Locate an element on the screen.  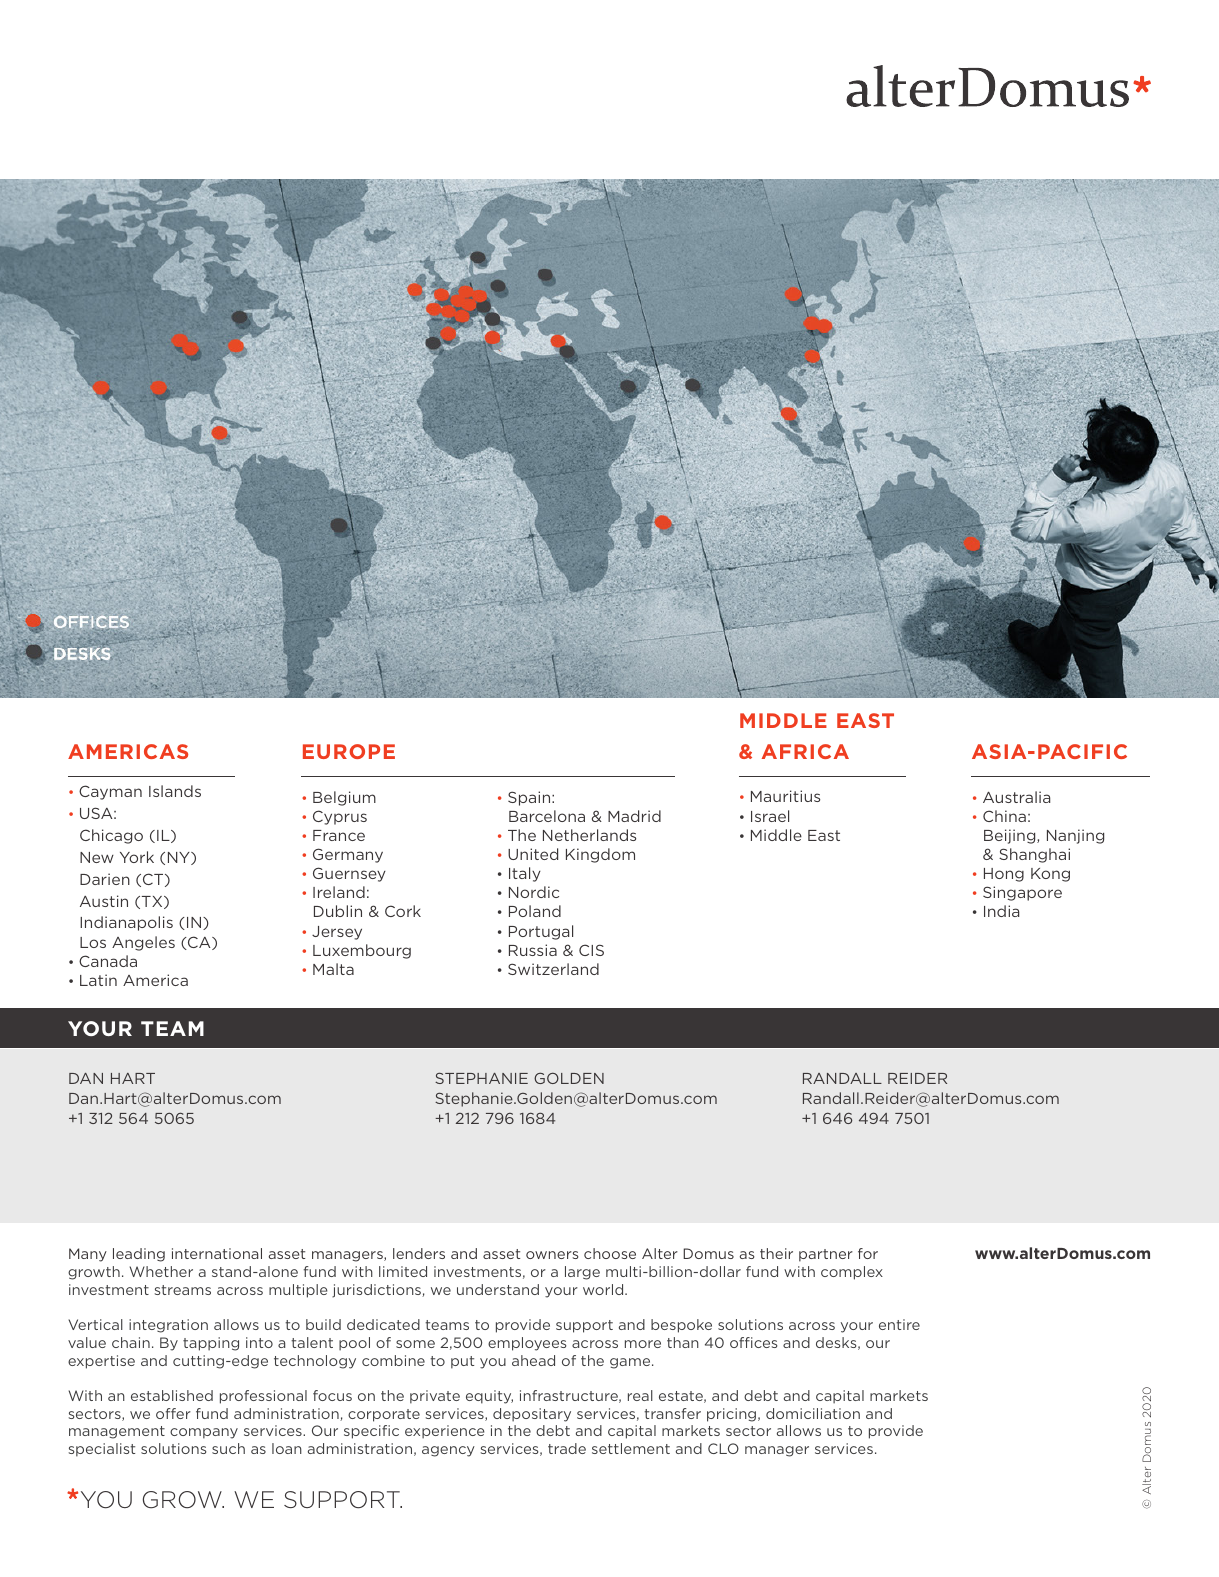
company is located at coordinates (204, 1433).
